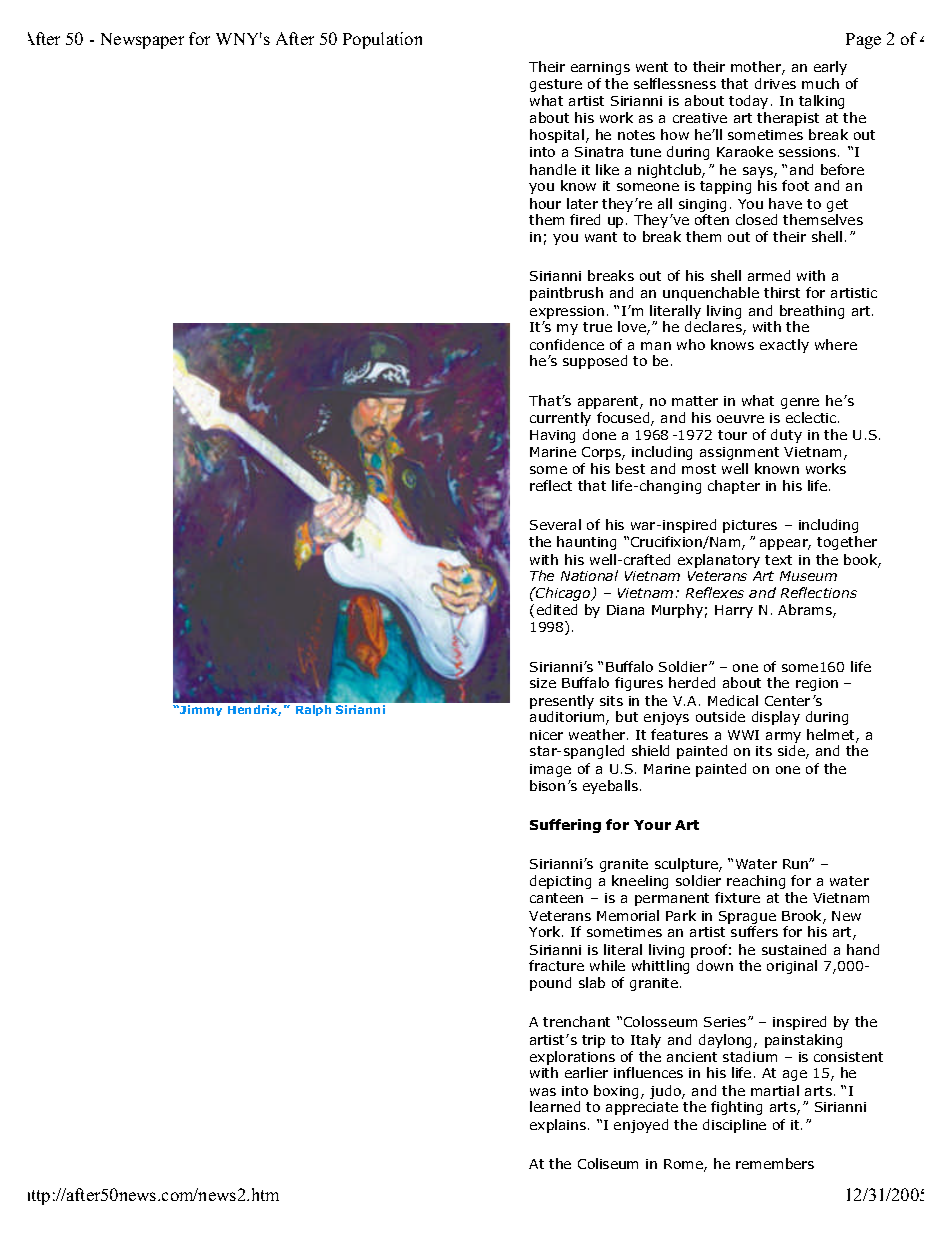 This document has height=1233, width=952. I want to click on Having, so click(552, 436).
